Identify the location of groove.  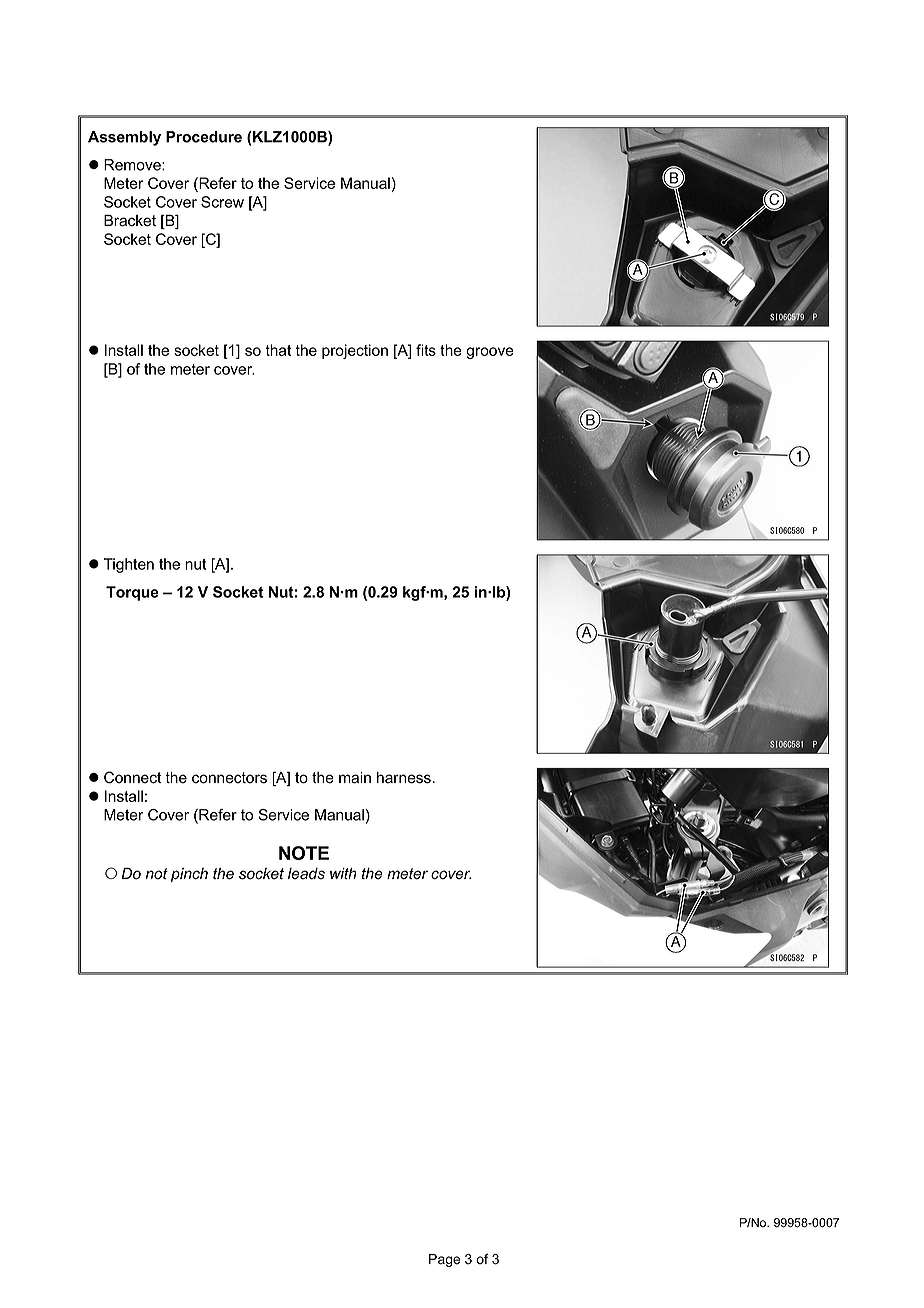
(490, 353).
